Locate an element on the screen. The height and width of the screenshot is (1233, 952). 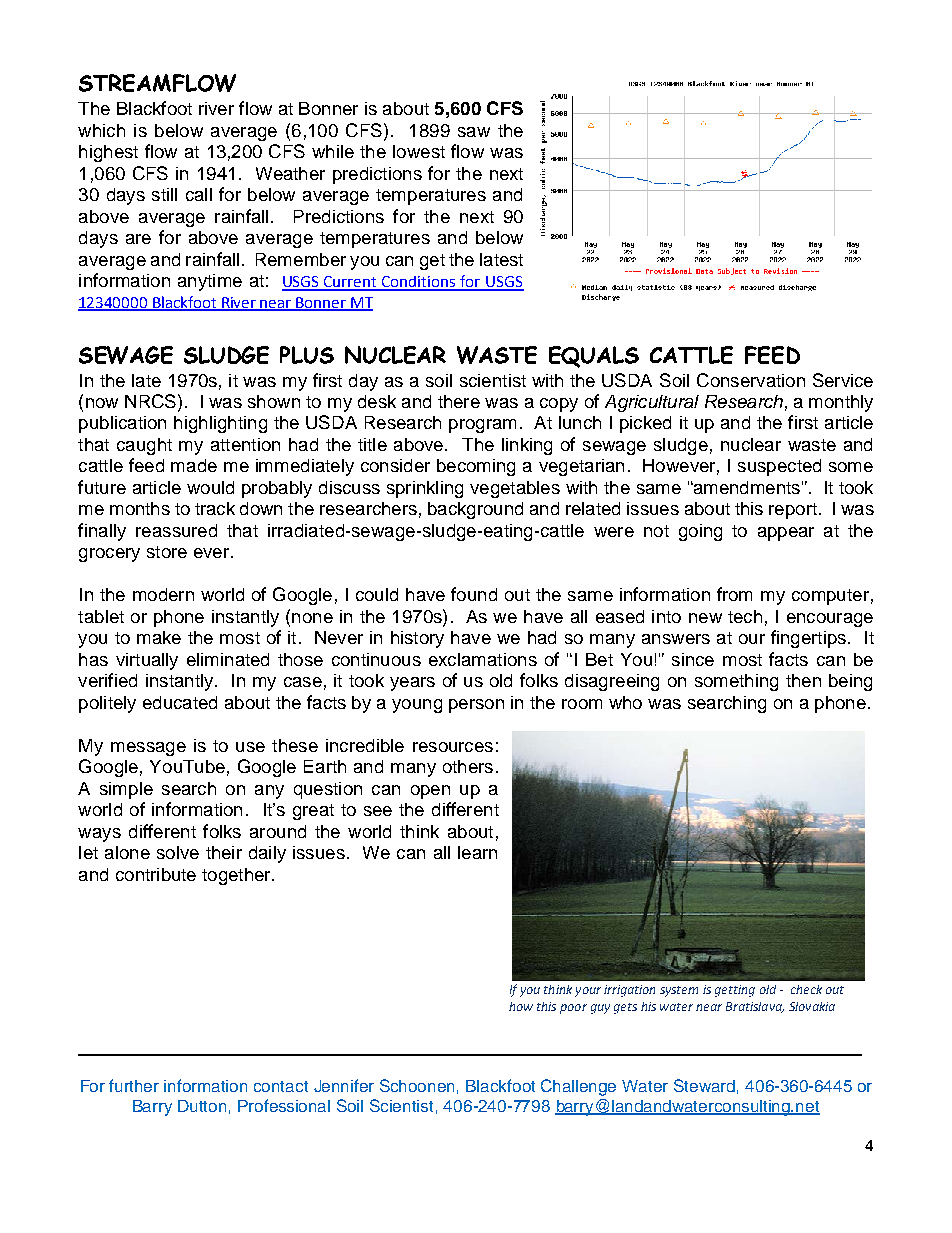
make is located at coordinates (159, 637).
